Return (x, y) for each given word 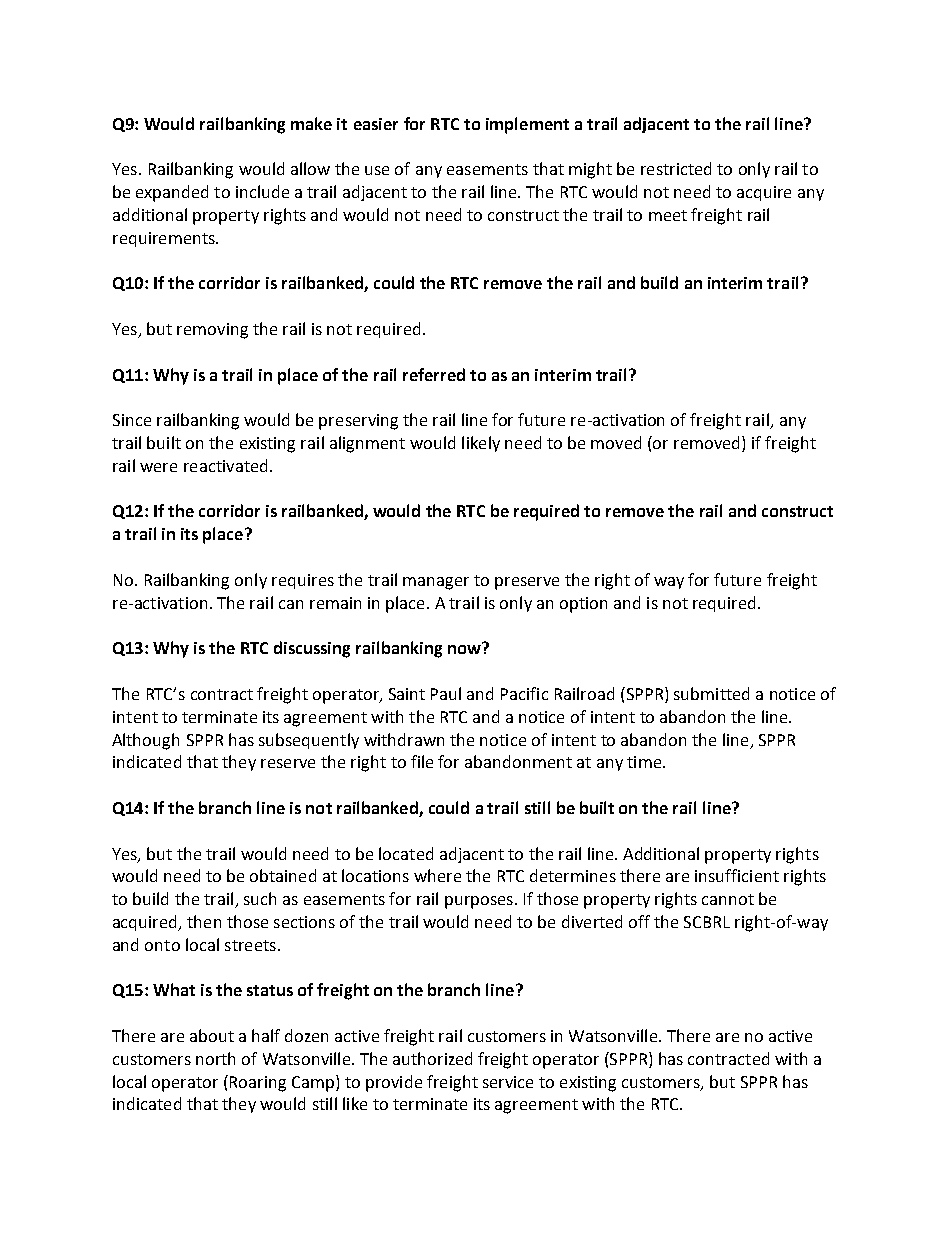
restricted (676, 168)
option (583, 605)
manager (436, 583)
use (377, 170)
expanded (172, 193)
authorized (432, 1058)
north (215, 1058)
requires (303, 581)
